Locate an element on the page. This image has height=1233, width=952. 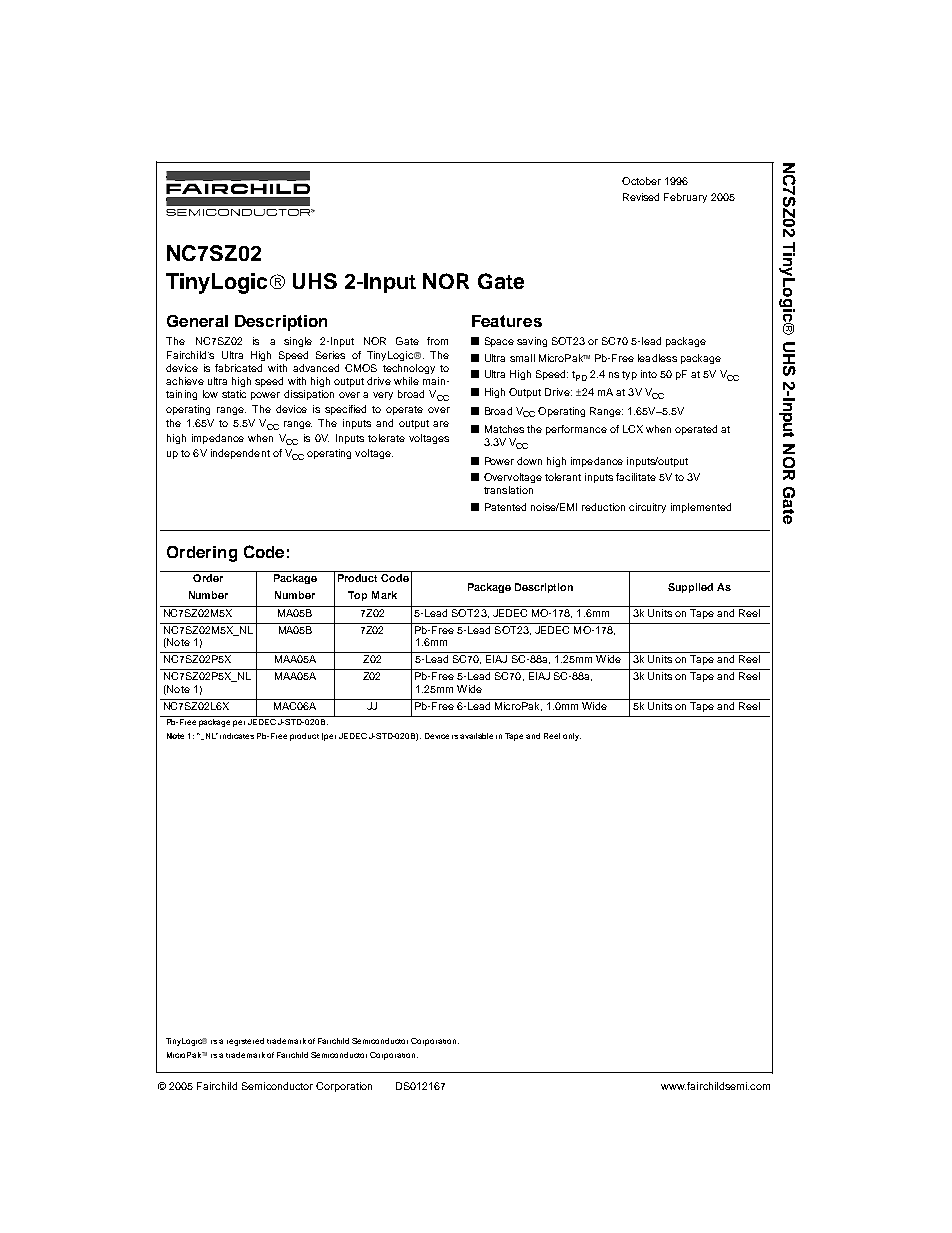
Top is located at coordinates (357, 596).
